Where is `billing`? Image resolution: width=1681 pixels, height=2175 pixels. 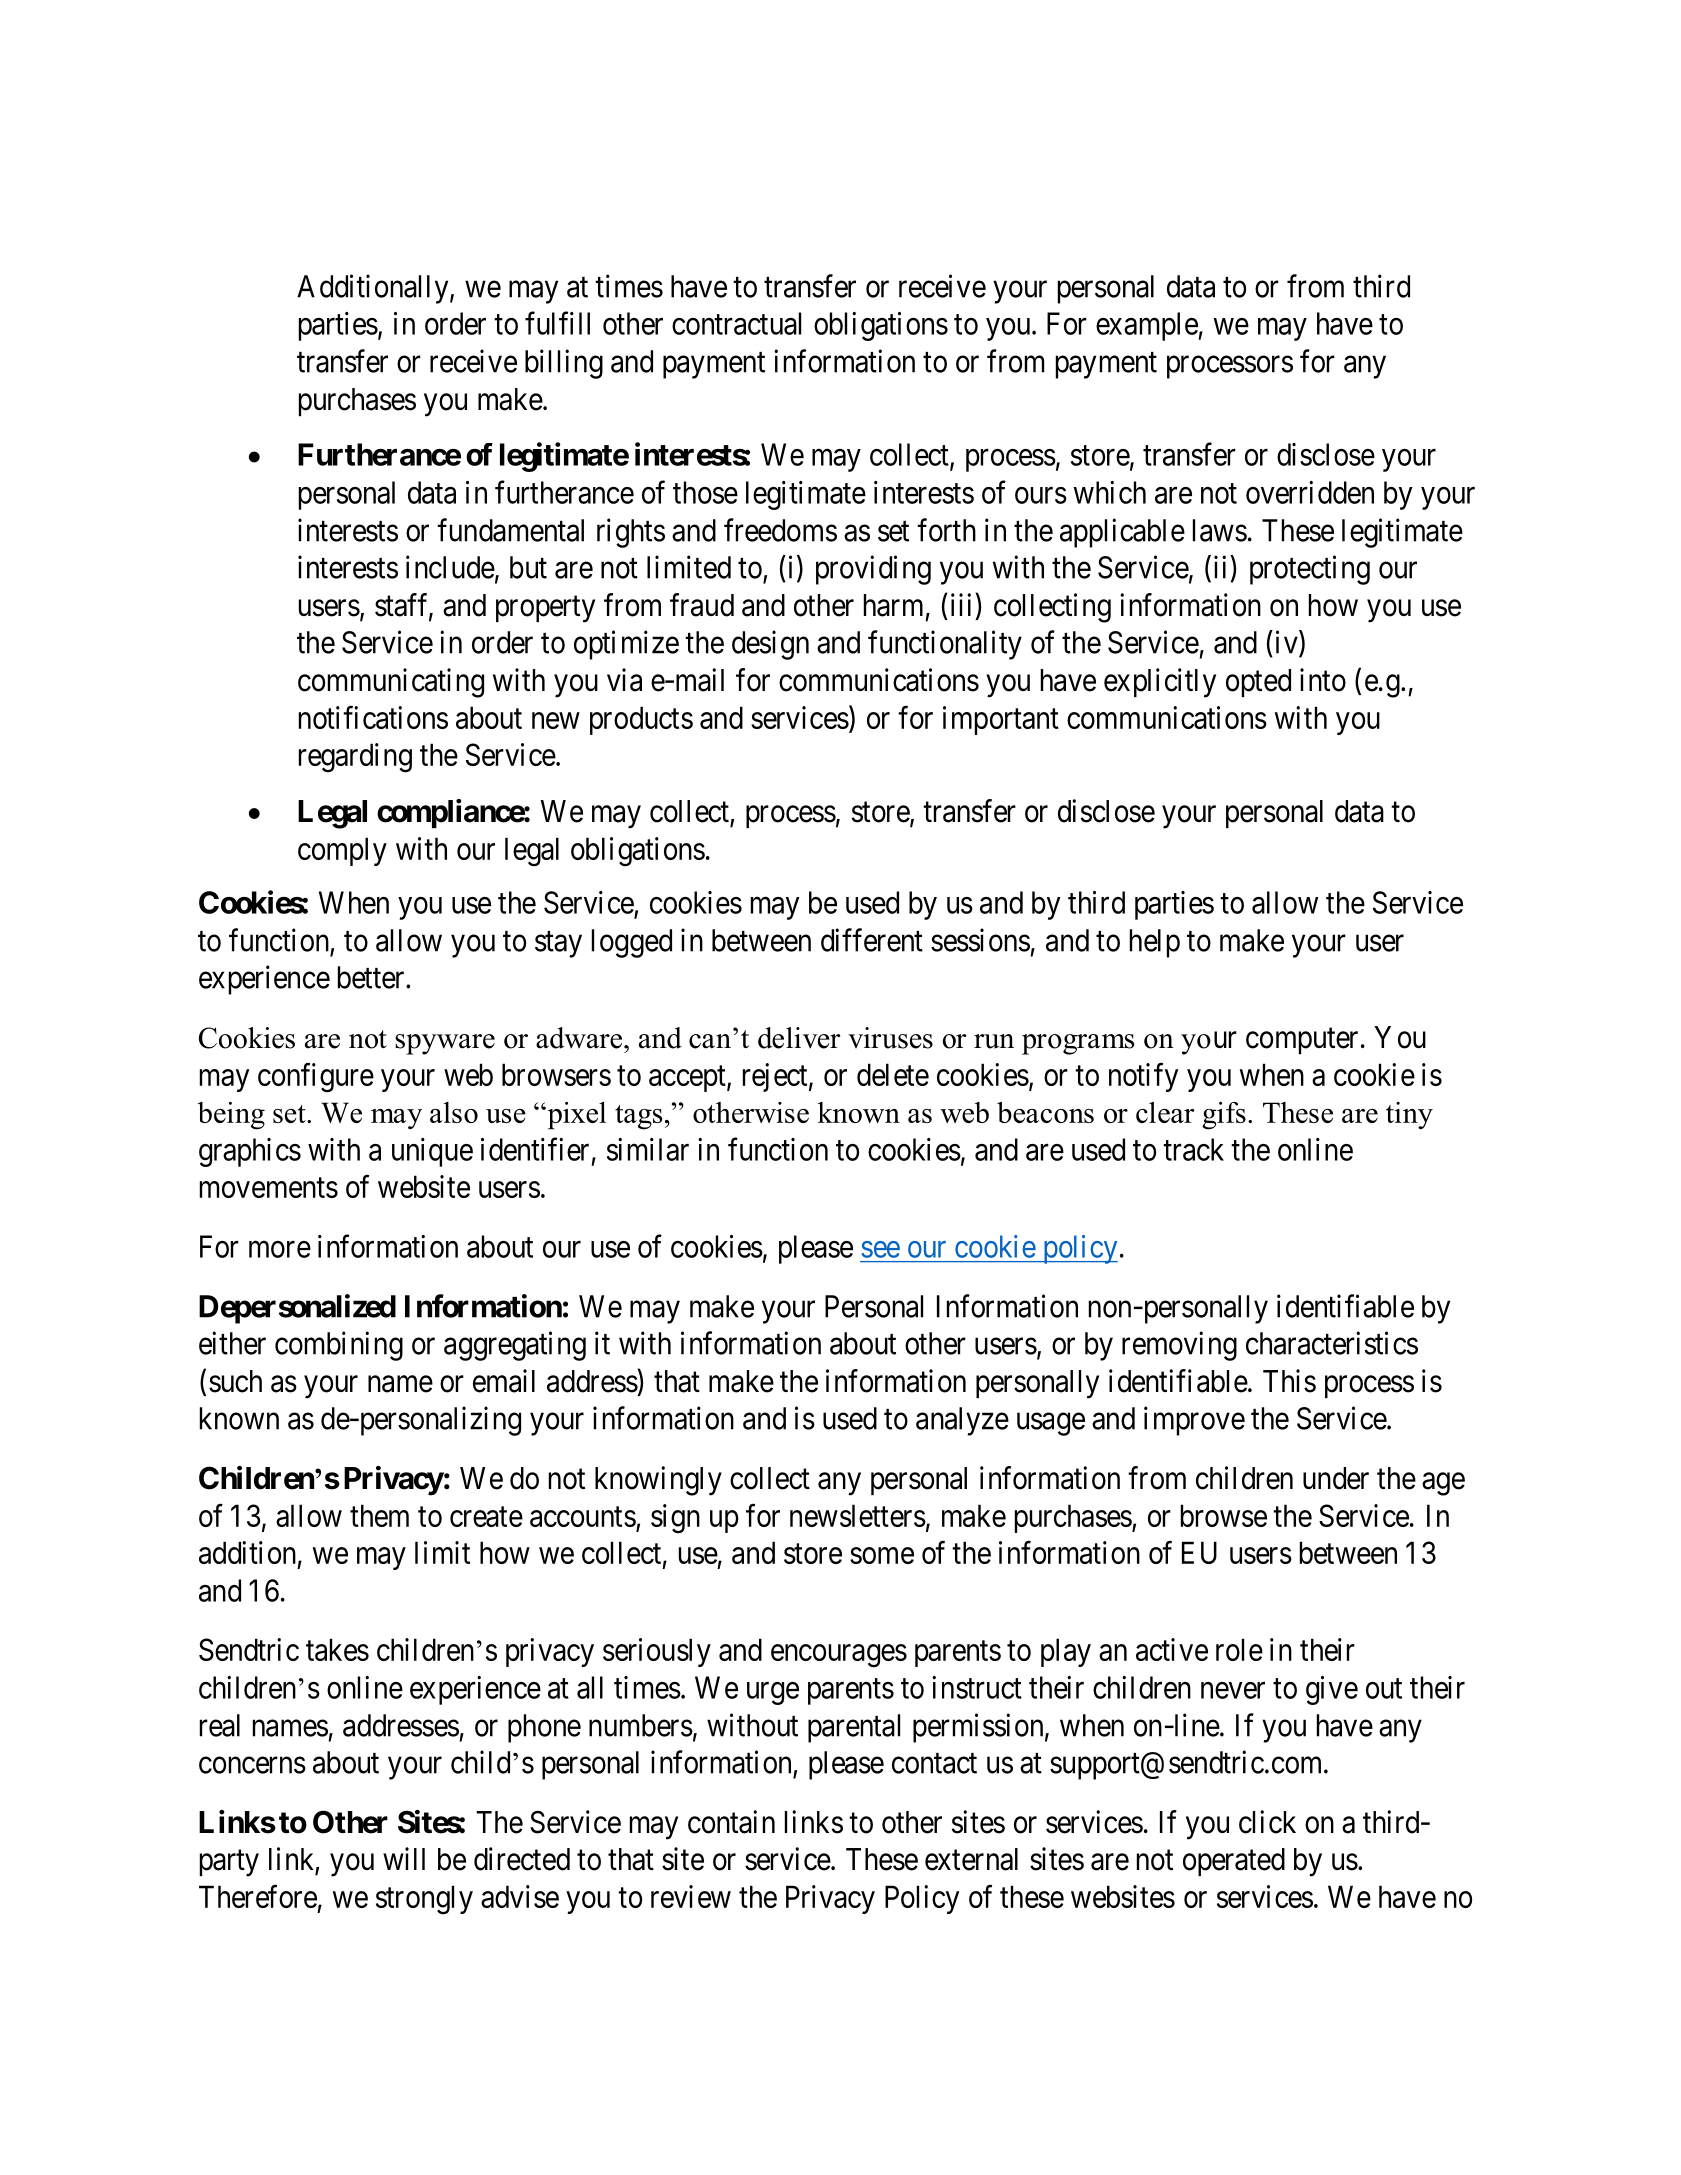 billing is located at coordinates (564, 364).
